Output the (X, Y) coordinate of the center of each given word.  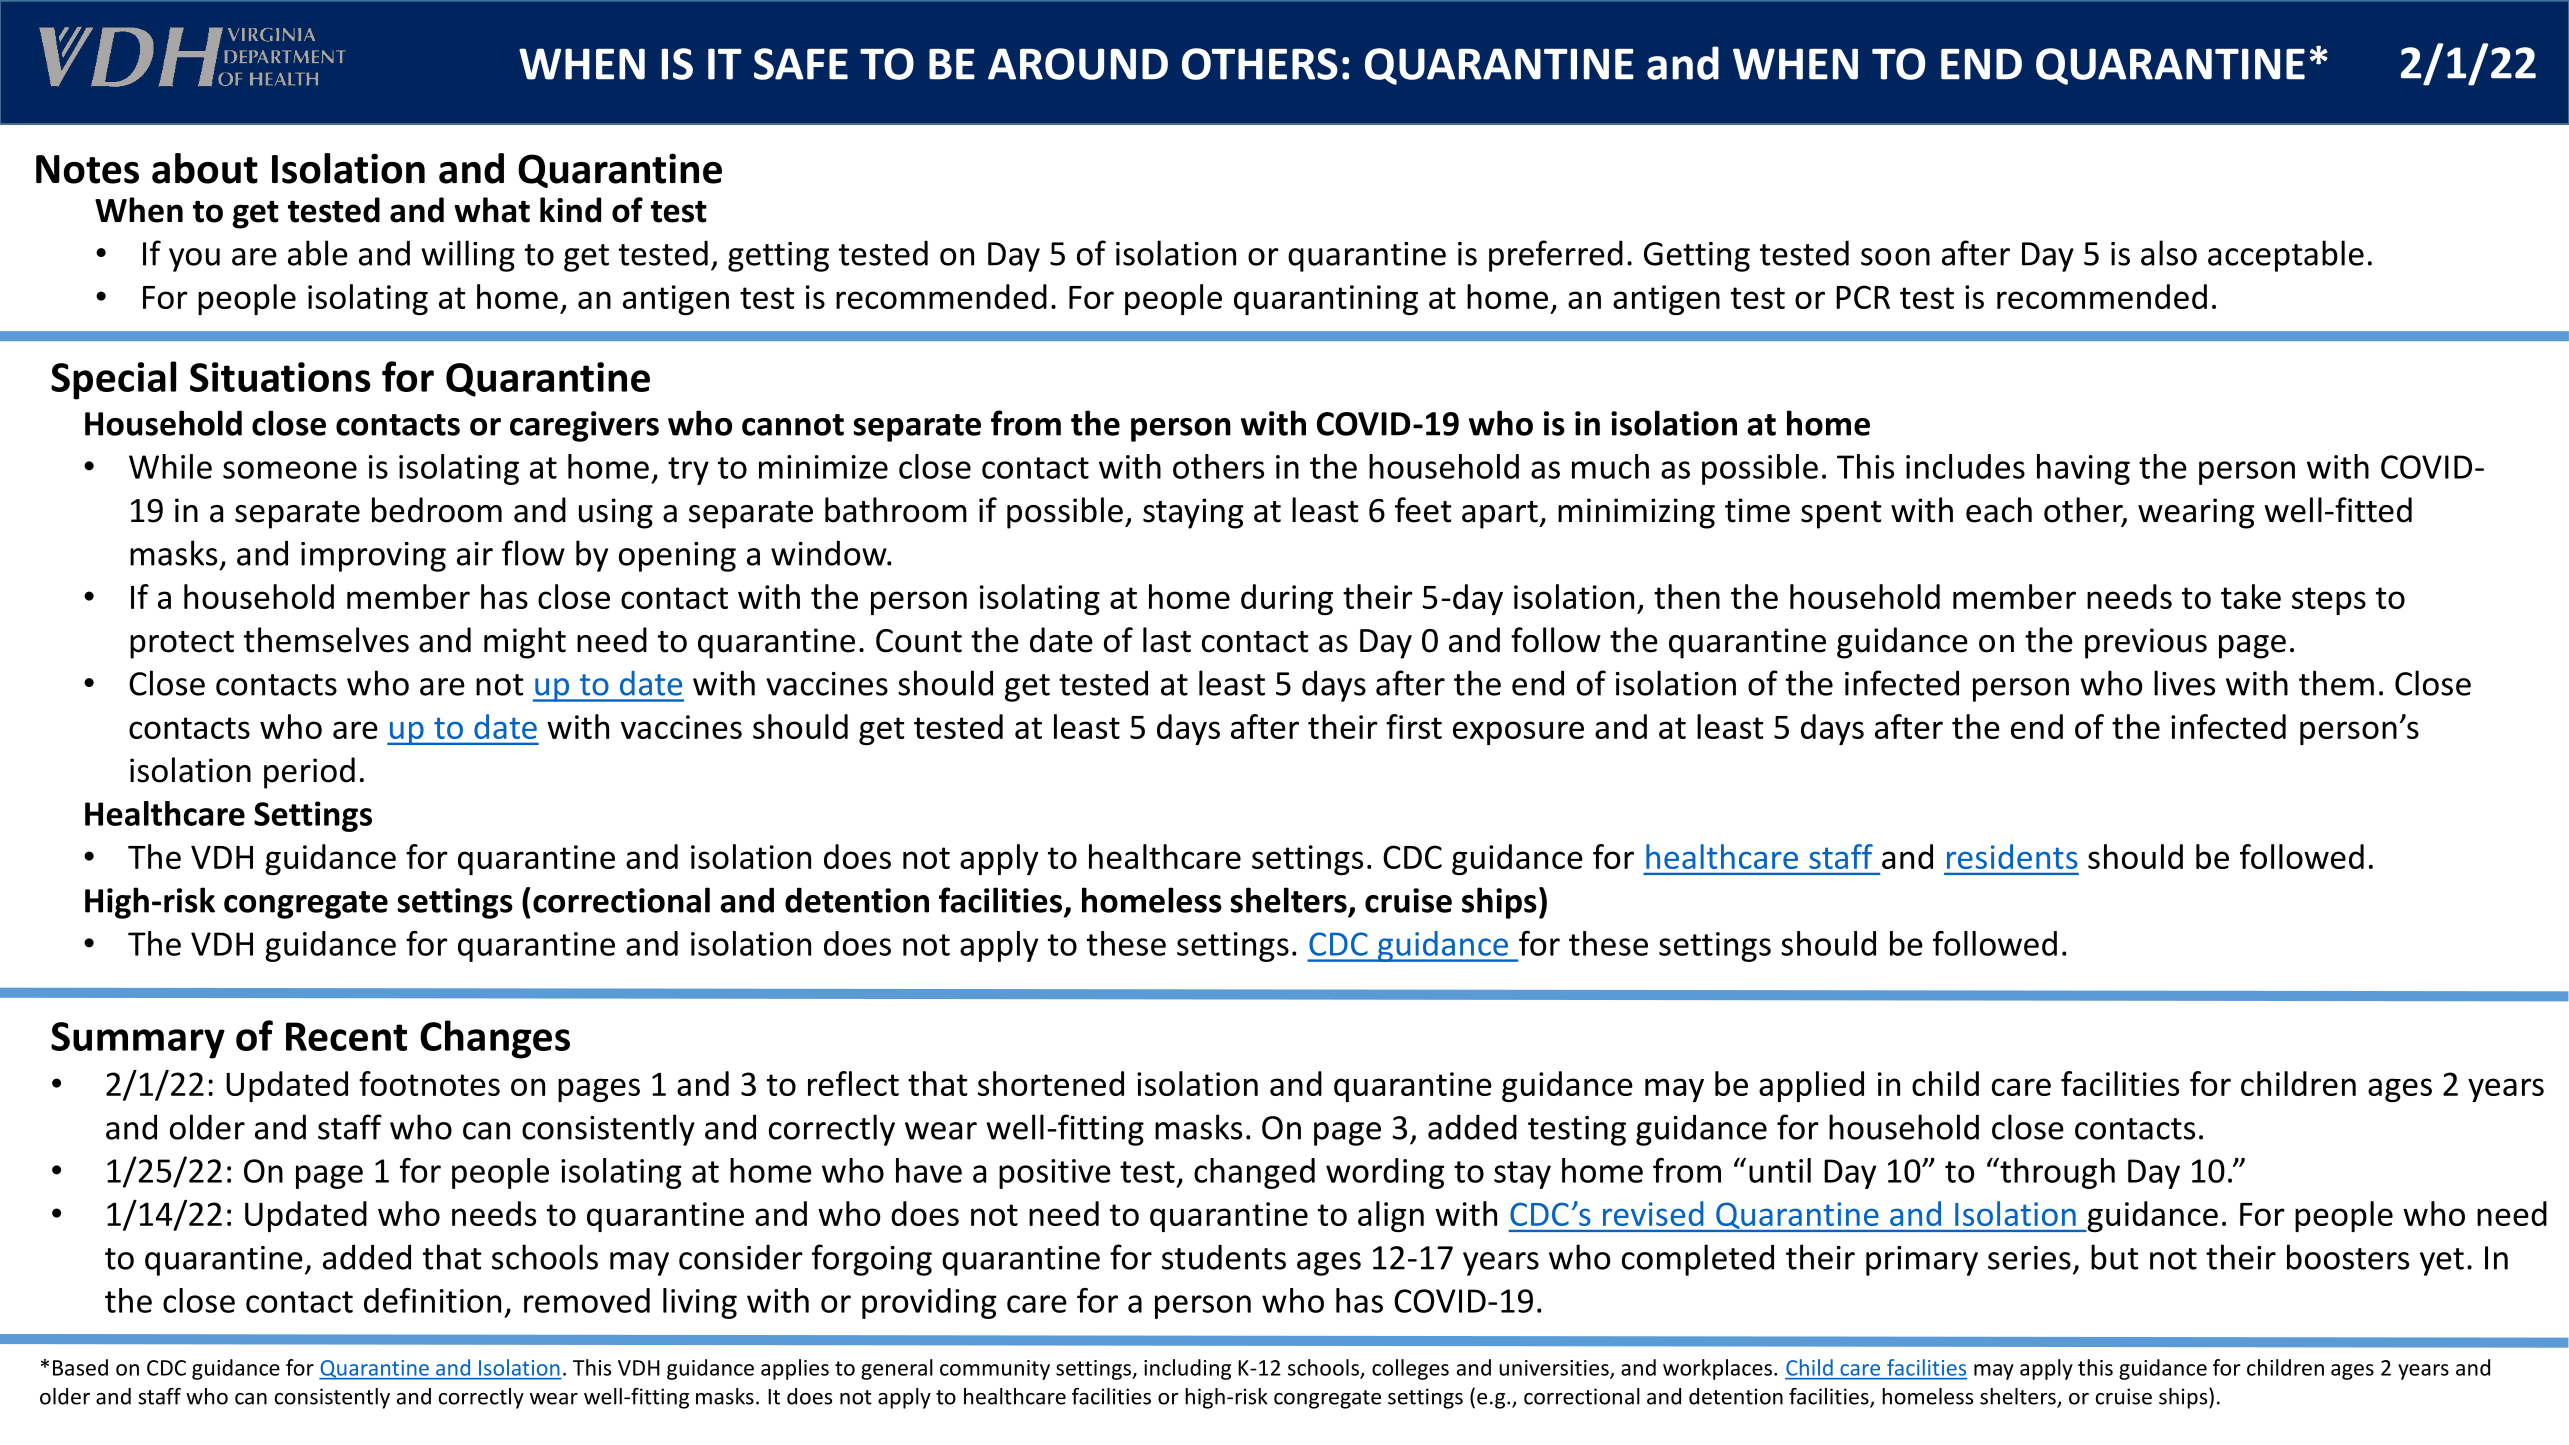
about (205, 168)
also (2169, 253)
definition (432, 1300)
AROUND (1078, 64)
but (2114, 1257)
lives (2184, 683)
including (1187, 1369)
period (309, 773)
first (1414, 726)
